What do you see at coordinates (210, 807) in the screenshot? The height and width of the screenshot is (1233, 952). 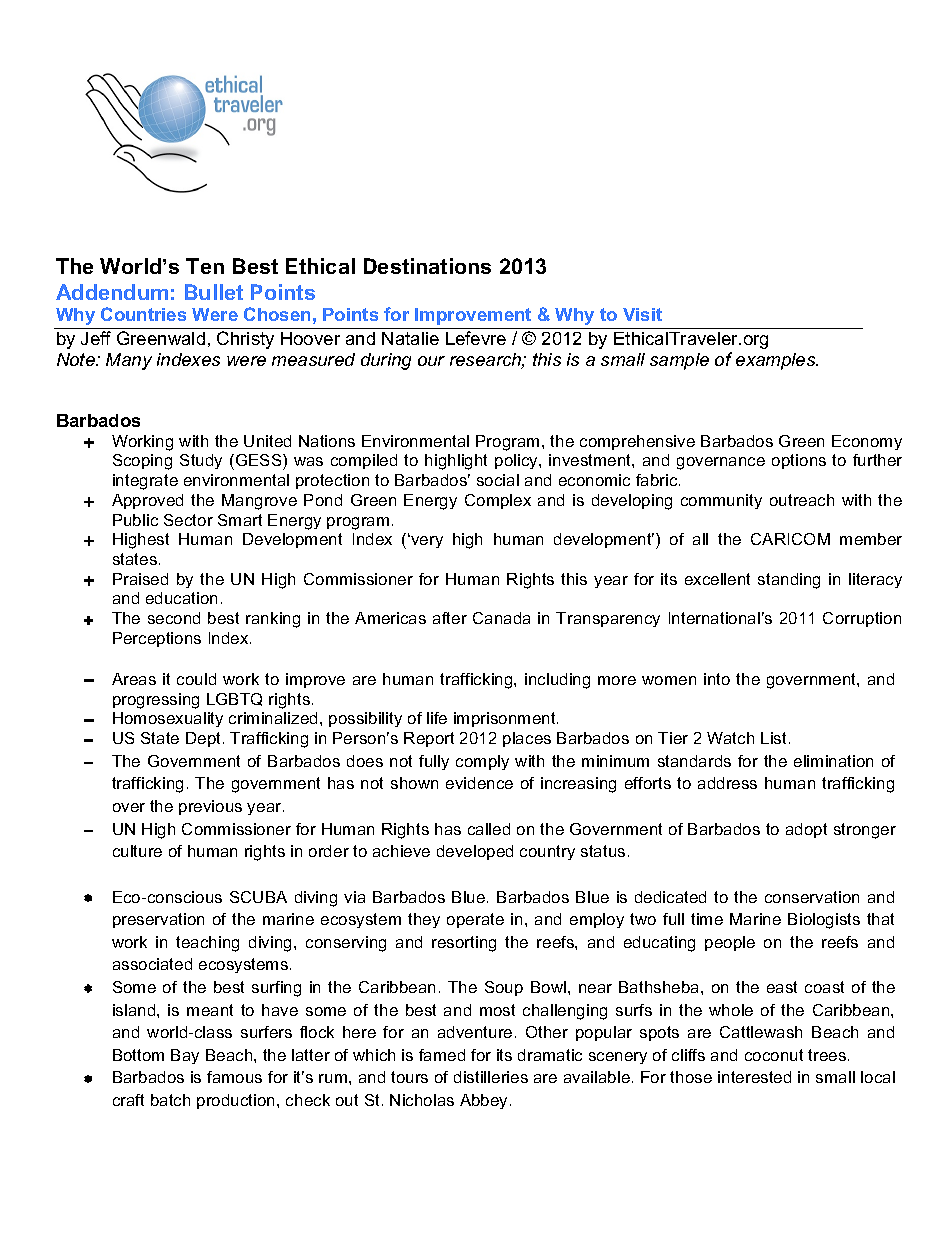 I see `previous` at bounding box center [210, 807].
